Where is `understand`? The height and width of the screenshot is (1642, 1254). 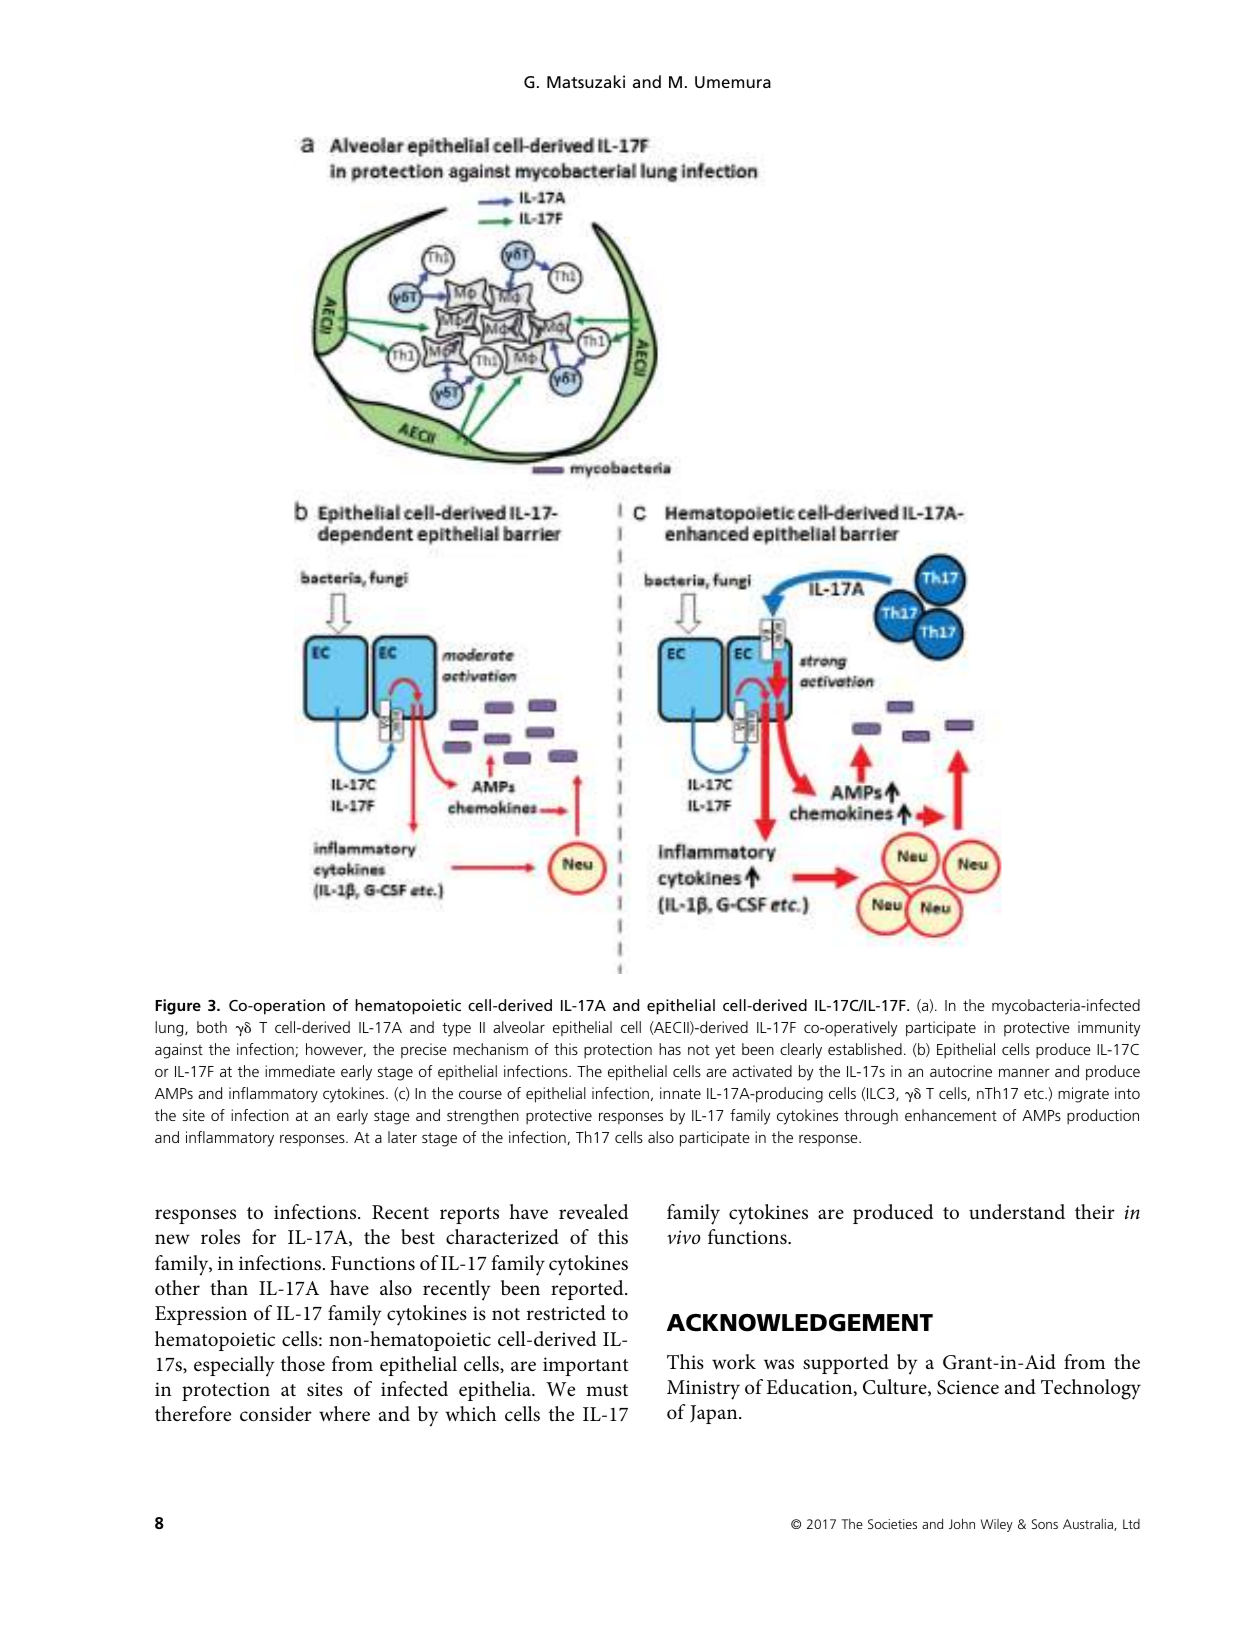 understand is located at coordinates (1017, 1212).
